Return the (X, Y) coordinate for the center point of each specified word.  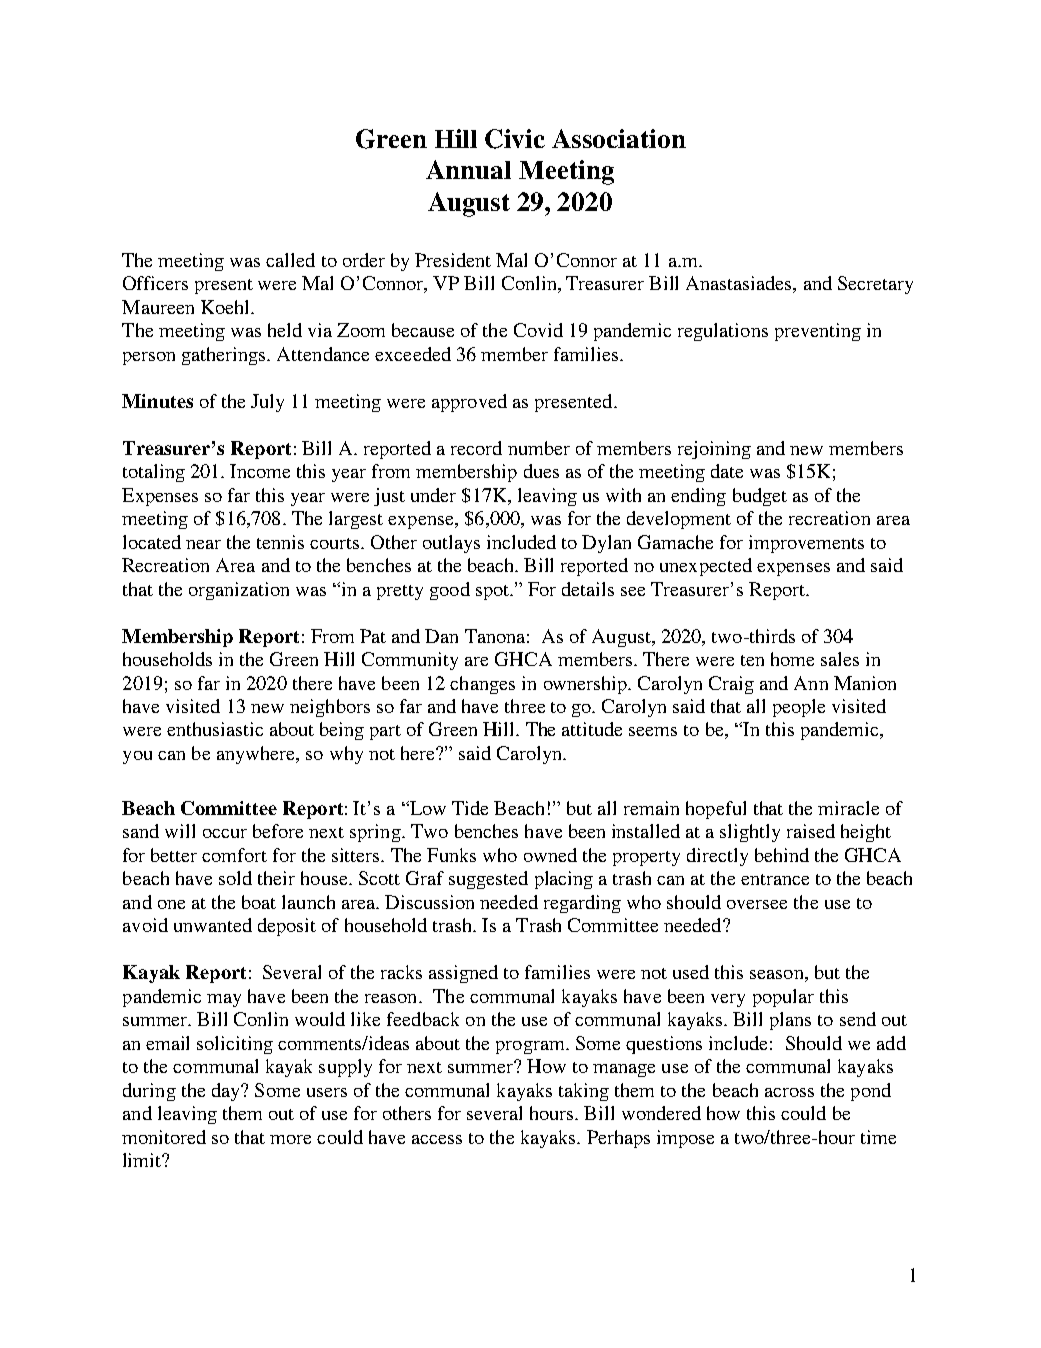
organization (239, 591)
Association (619, 138)
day (227, 1092)
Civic (515, 139)
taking (584, 1092)
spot (494, 592)
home (792, 659)
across (789, 1092)
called (290, 260)
